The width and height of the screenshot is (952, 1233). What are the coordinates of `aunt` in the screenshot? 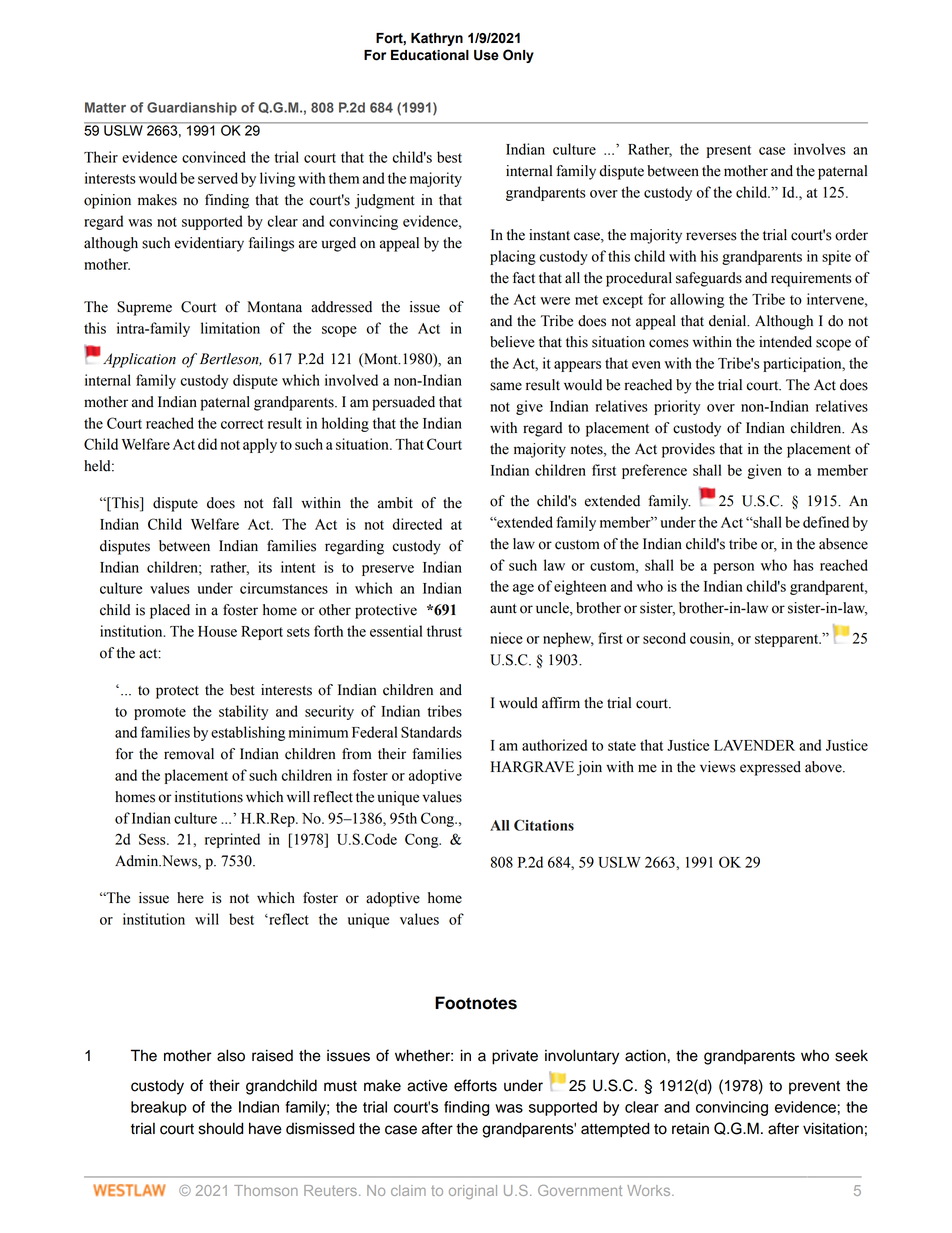 It's located at (503, 609).
